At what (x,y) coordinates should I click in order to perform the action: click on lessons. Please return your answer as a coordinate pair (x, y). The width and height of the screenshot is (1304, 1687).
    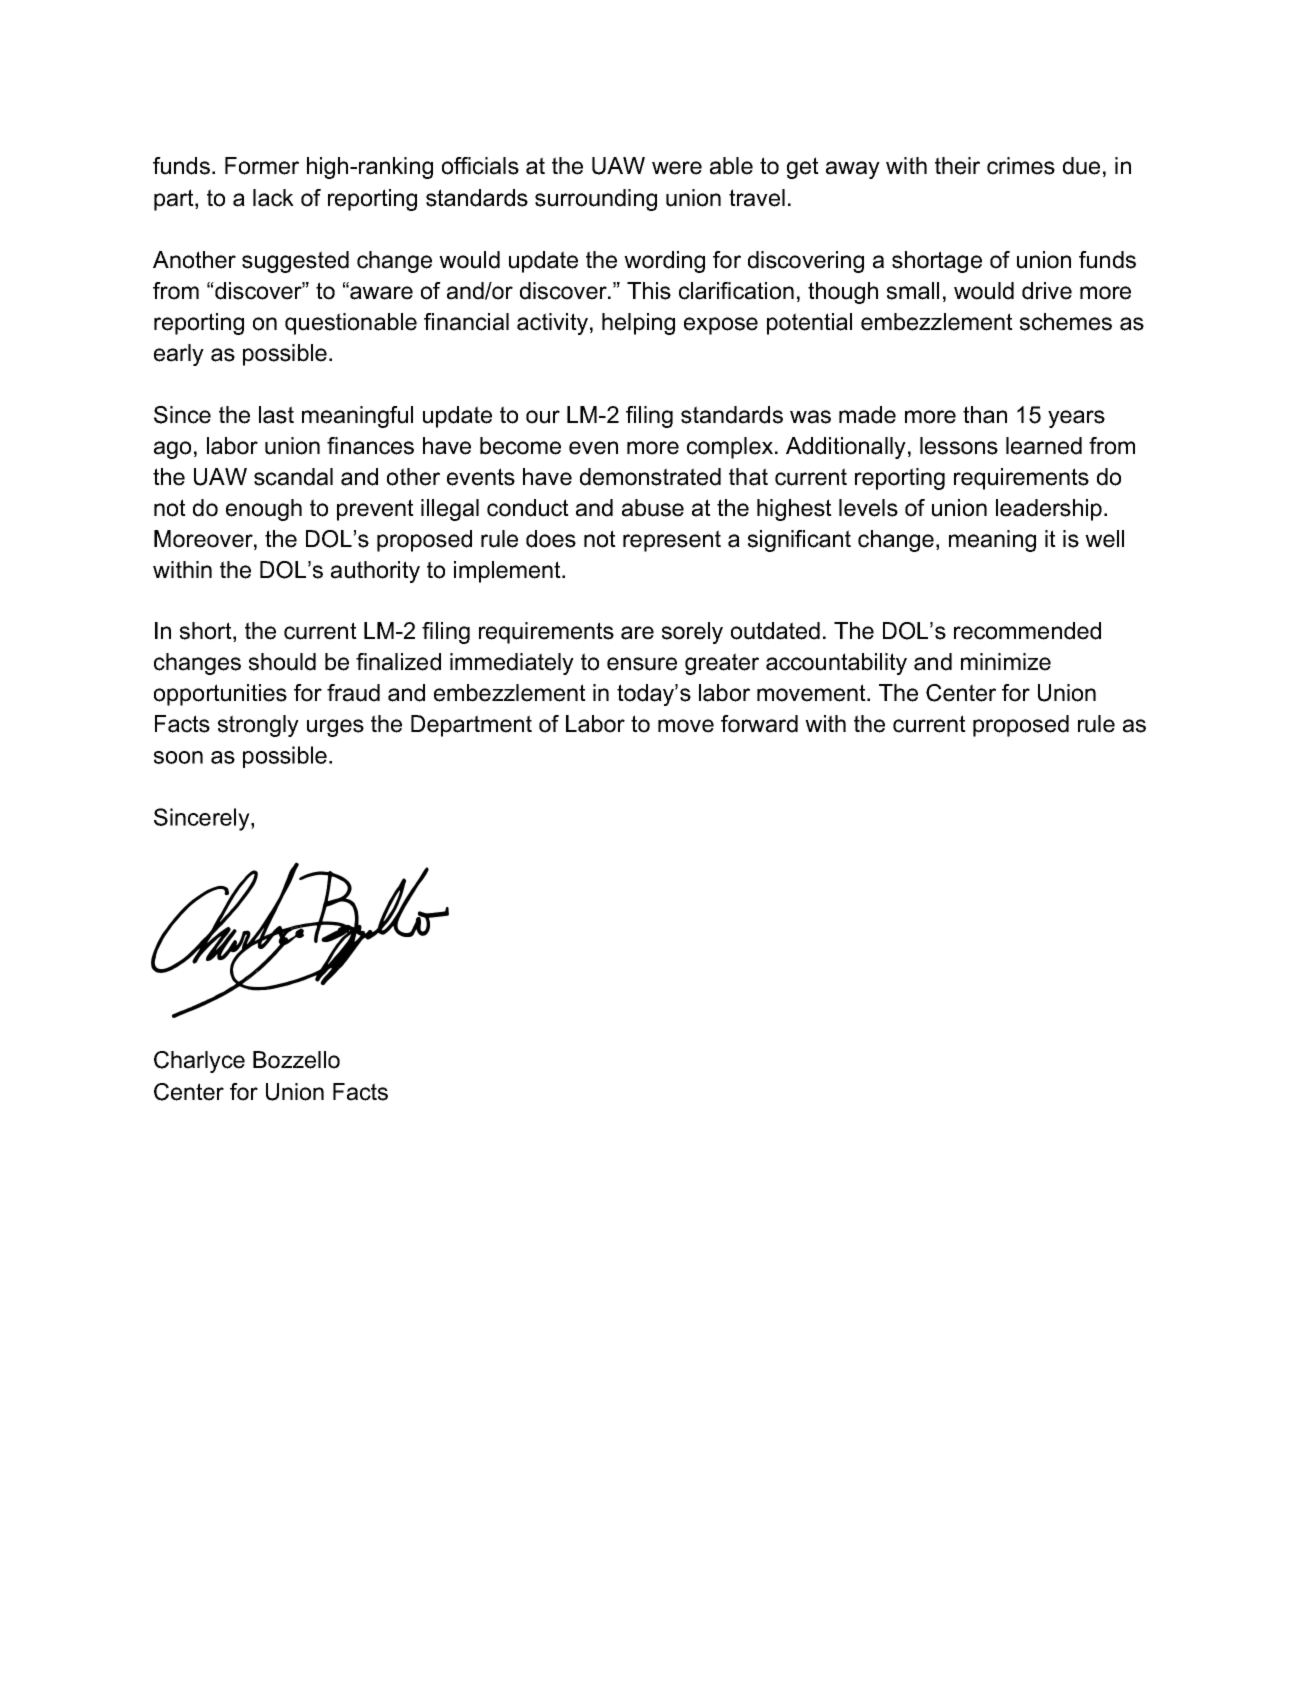
    Looking at the image, I should click on (959, 446).
